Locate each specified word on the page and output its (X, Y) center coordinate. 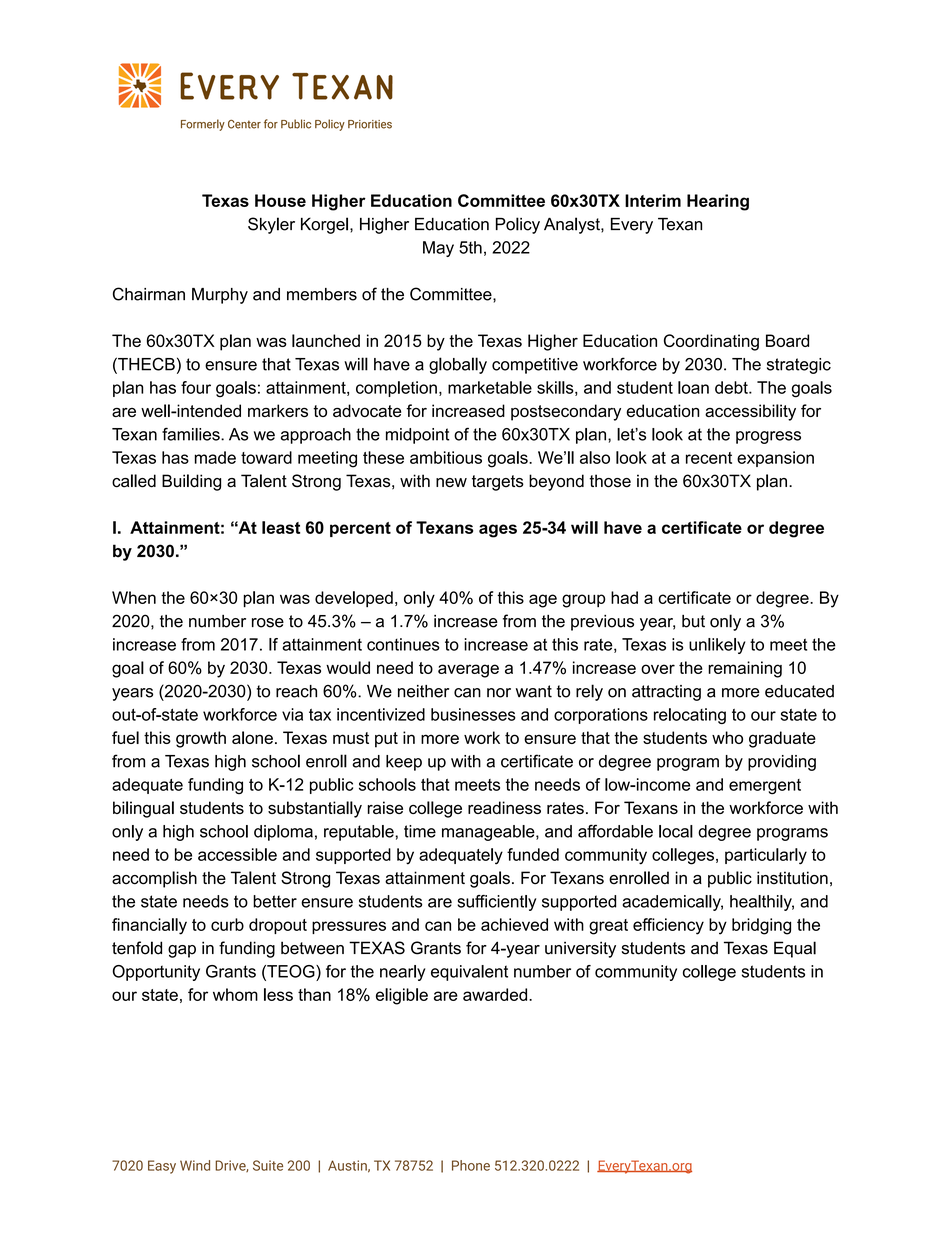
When (134, 597)
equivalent (469, 973)
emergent (765, 787)
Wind (195, 1165)
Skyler (271, 225)
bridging (761, 926)
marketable (490, 387)
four (196, 387)
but (693, 621)
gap (182, 951)
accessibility (750, 412)
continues (403, 644)
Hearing (718, 202)
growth (201, 739)
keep (404, 763)
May (438, 249)
